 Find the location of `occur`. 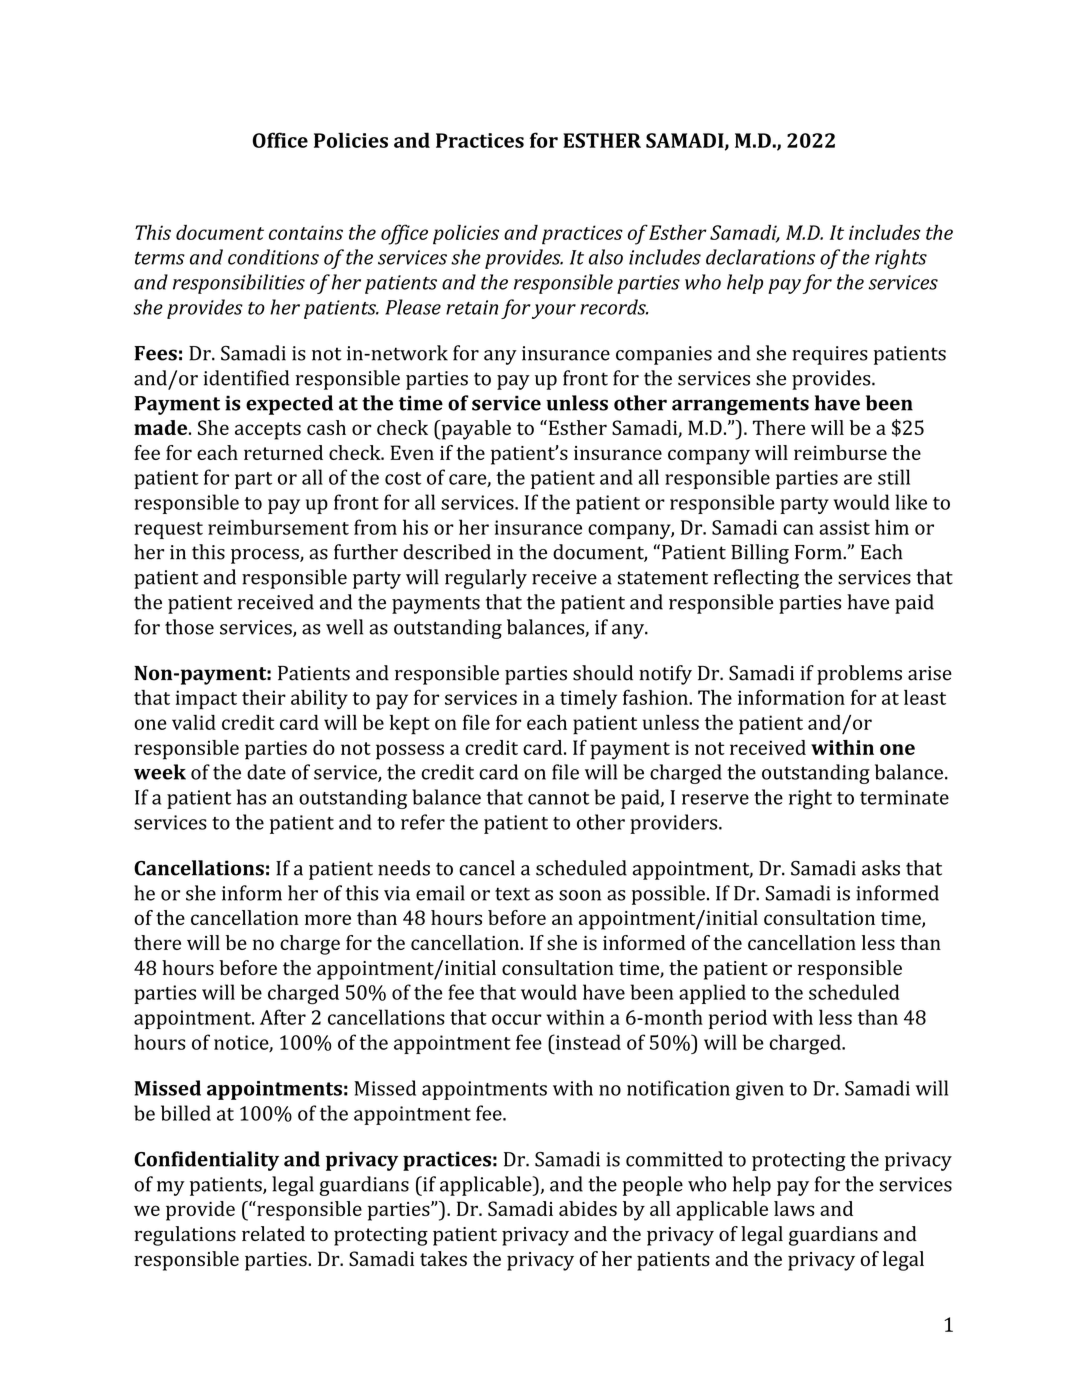

occur is located at coordinates (517, 1019).
